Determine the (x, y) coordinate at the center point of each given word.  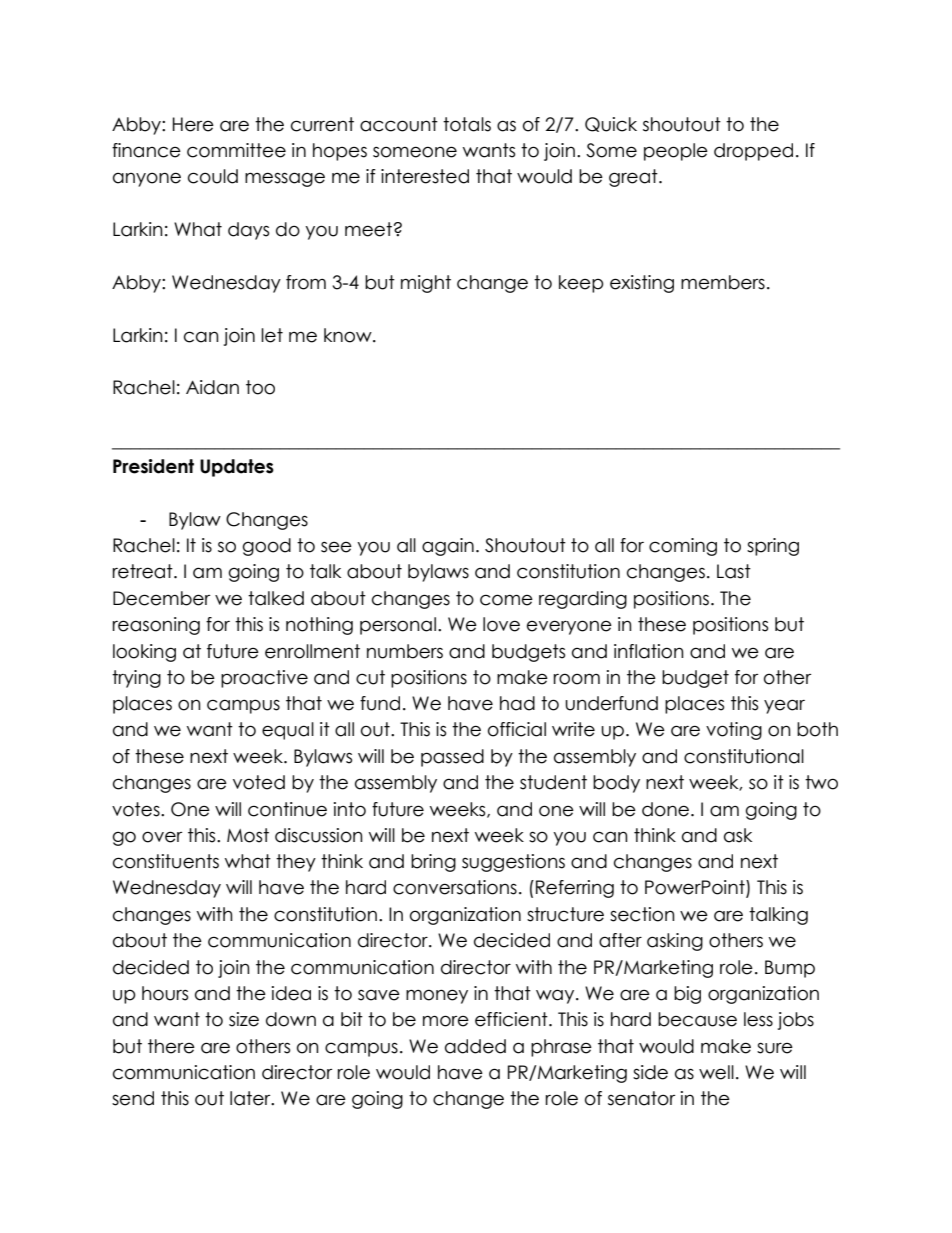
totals (467, 124)
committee (236, 150)
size (244, 1019)
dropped (753, 152)
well (716, 1072)
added (475, 1046)
